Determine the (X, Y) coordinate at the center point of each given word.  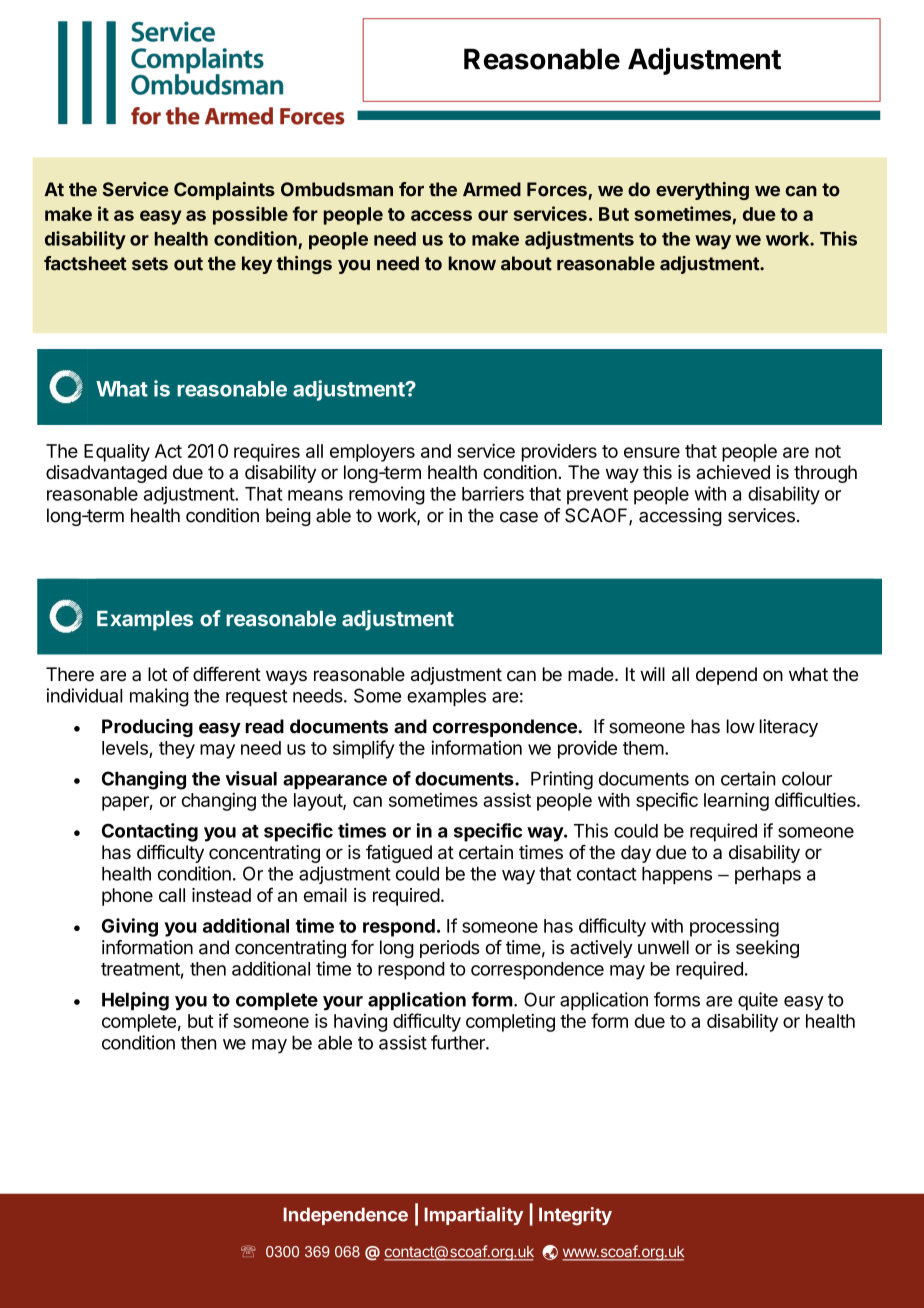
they (177, 750)
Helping (135, 1001)
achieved (733, 472)
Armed (492, 189)
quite (758, 1001)
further (459, 1042)
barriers (493, 493)
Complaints (224, 191)
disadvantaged (106, 474)
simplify (364, 749)
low (741, 726)
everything (702, 191)
